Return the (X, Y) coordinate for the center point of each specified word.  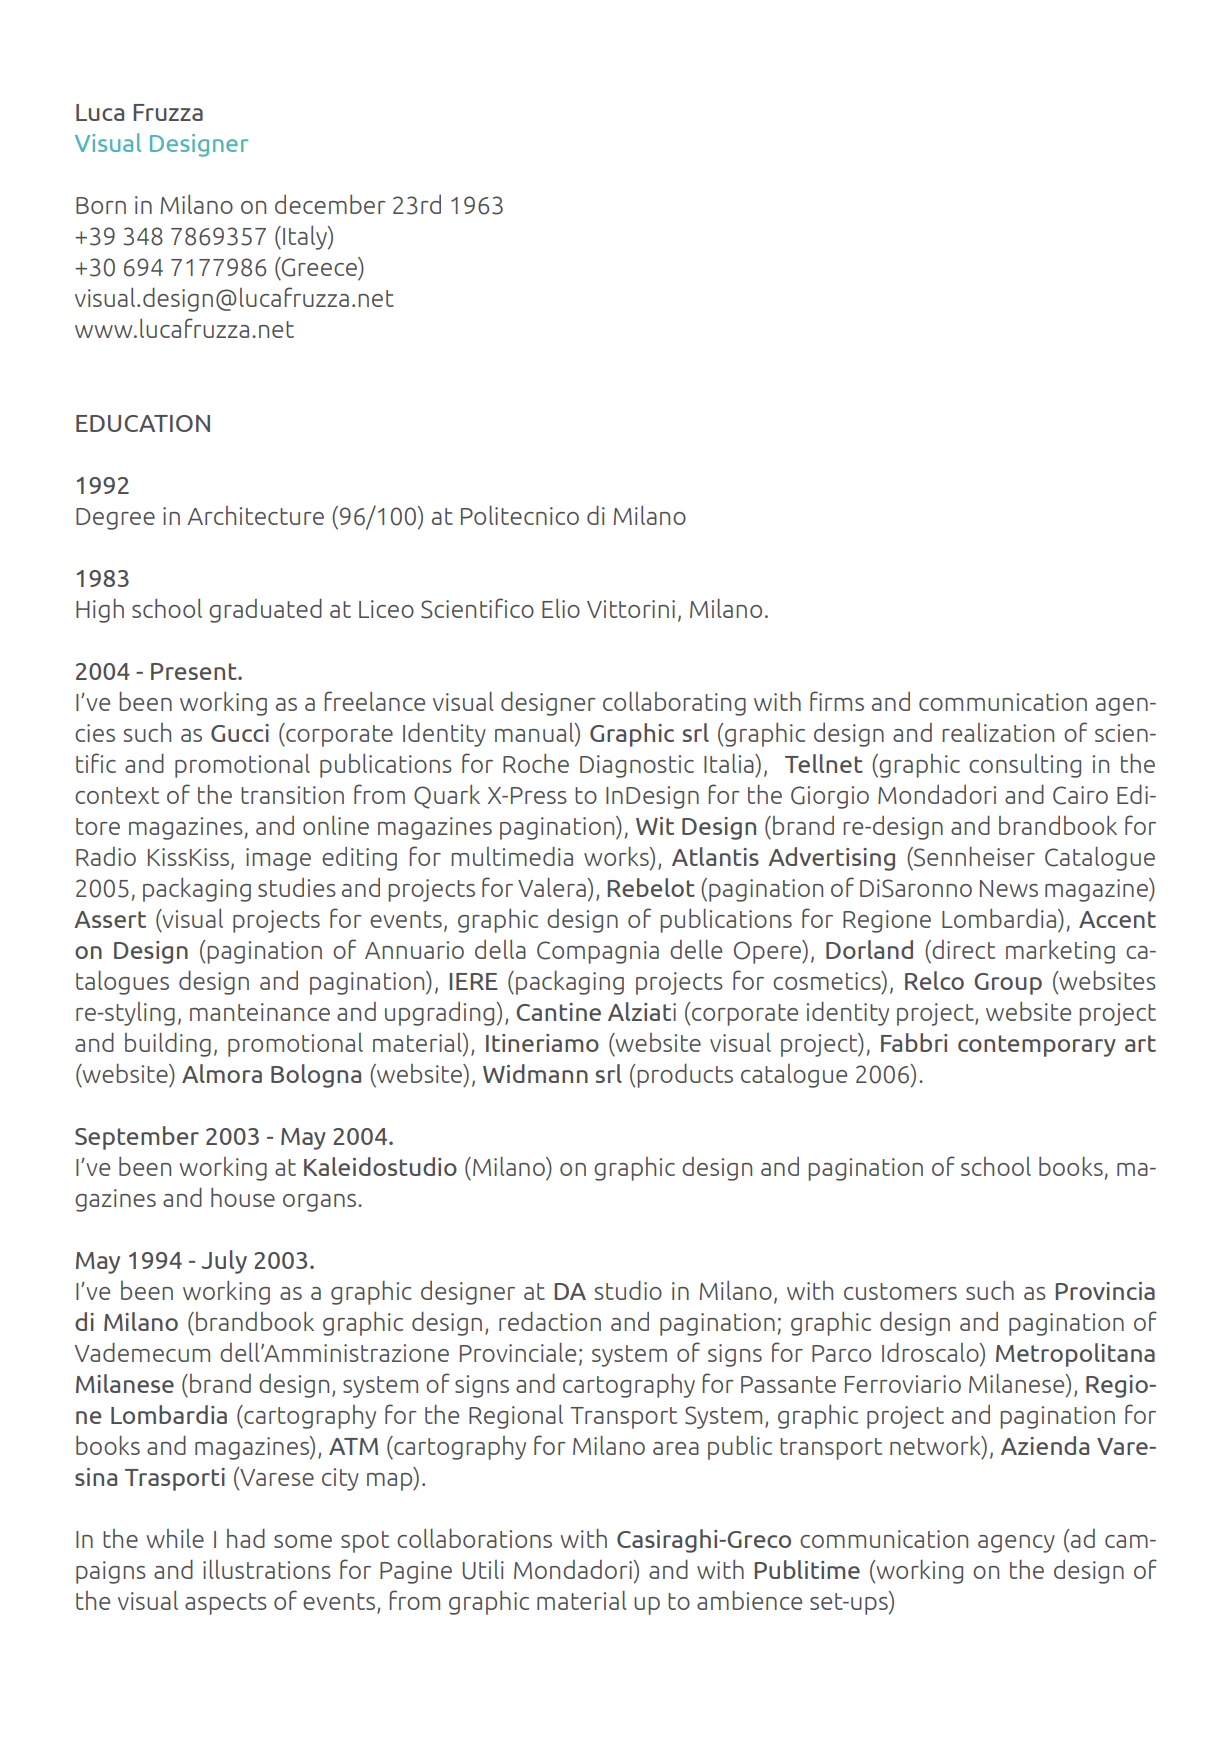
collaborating (674, 704)
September (137, 1138)
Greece (319, 267)
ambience (749, 1600)
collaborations (474, 1538)
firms (837, 701)
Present (195, 671)
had (246, 1538)
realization (998, 732)
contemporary (1037, 1046)
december (330, 204)
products (685, 1076)
